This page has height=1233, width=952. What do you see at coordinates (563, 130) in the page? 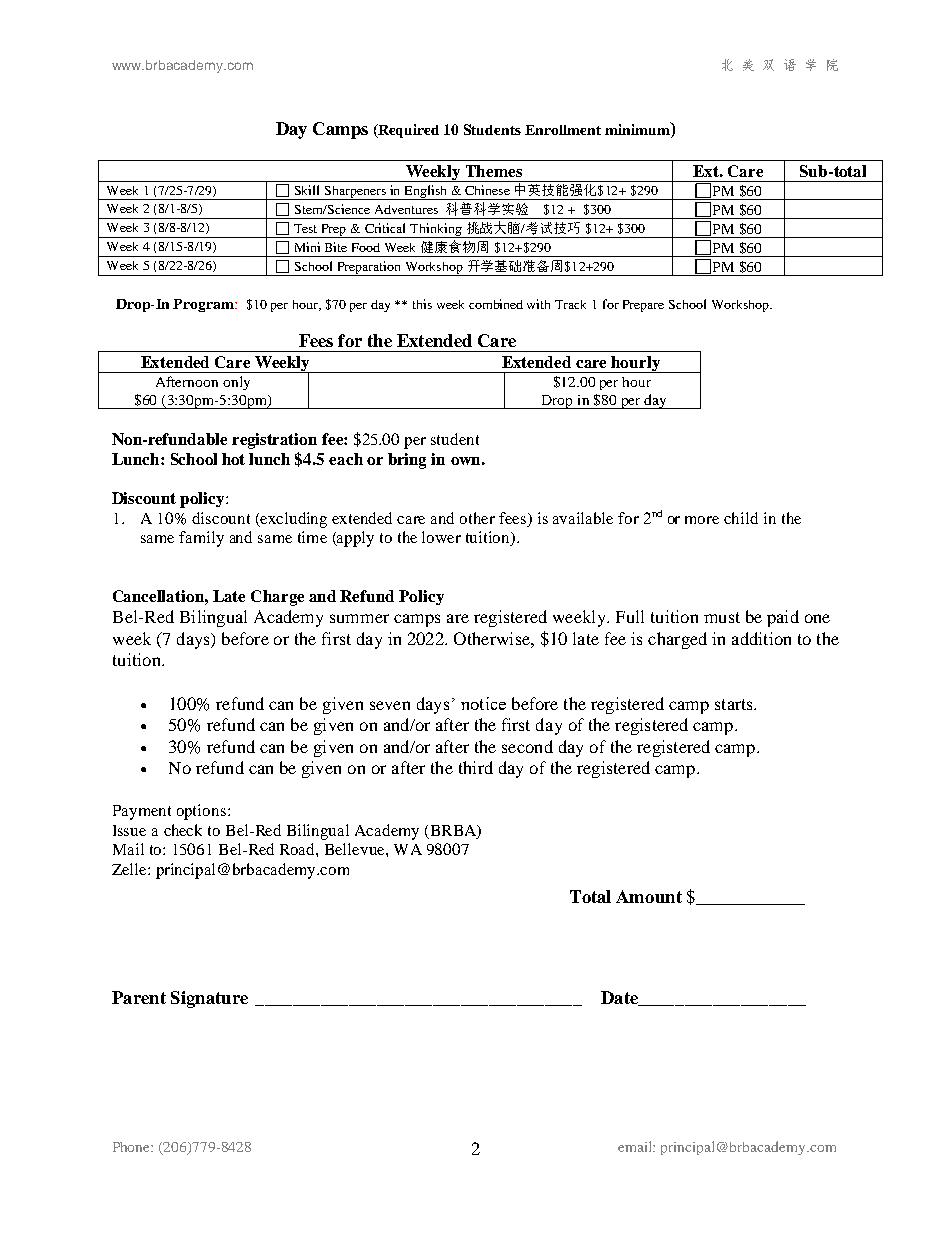
I see `Enrollment` at bounding box center [563, 130].
